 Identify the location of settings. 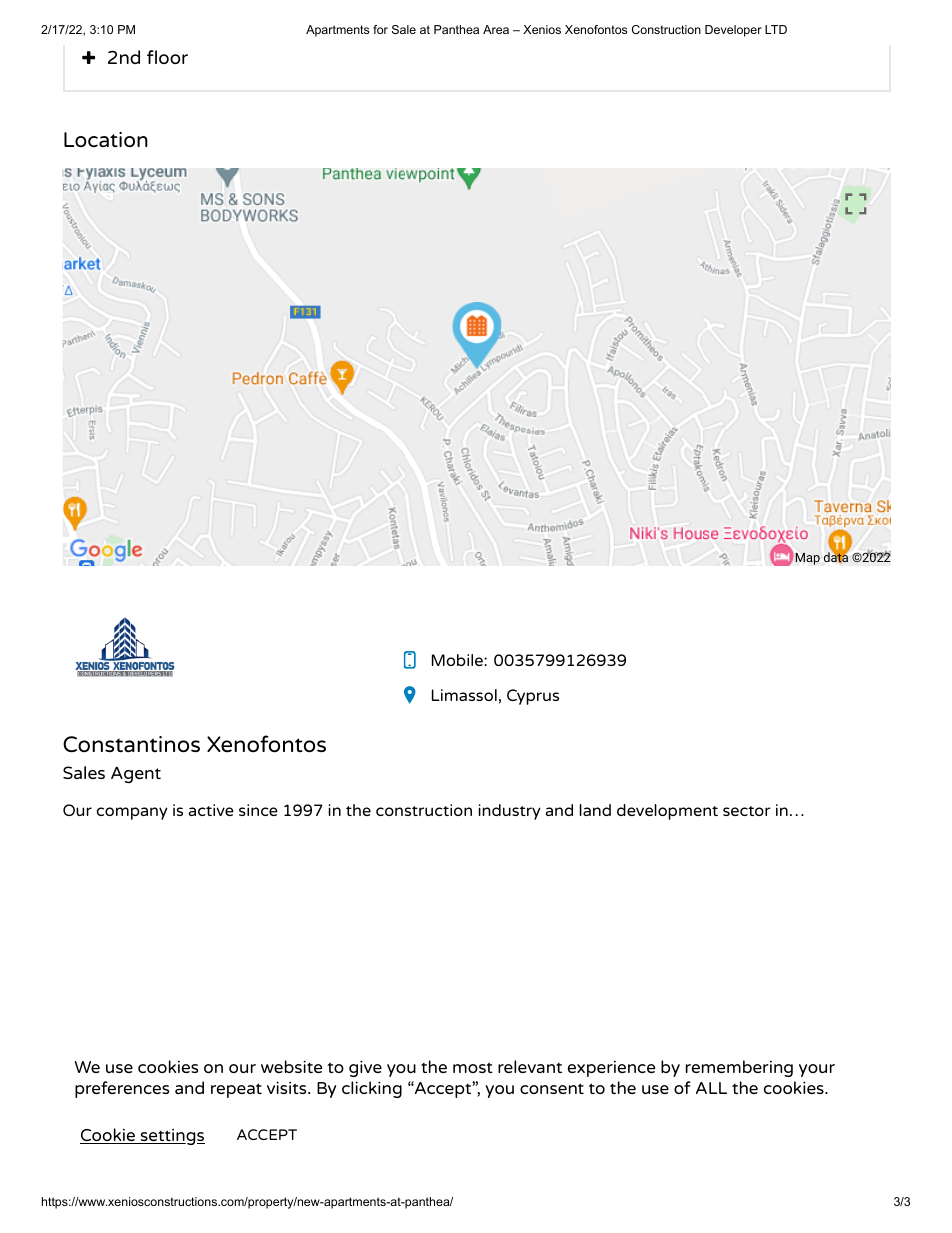
(172, 1137).
